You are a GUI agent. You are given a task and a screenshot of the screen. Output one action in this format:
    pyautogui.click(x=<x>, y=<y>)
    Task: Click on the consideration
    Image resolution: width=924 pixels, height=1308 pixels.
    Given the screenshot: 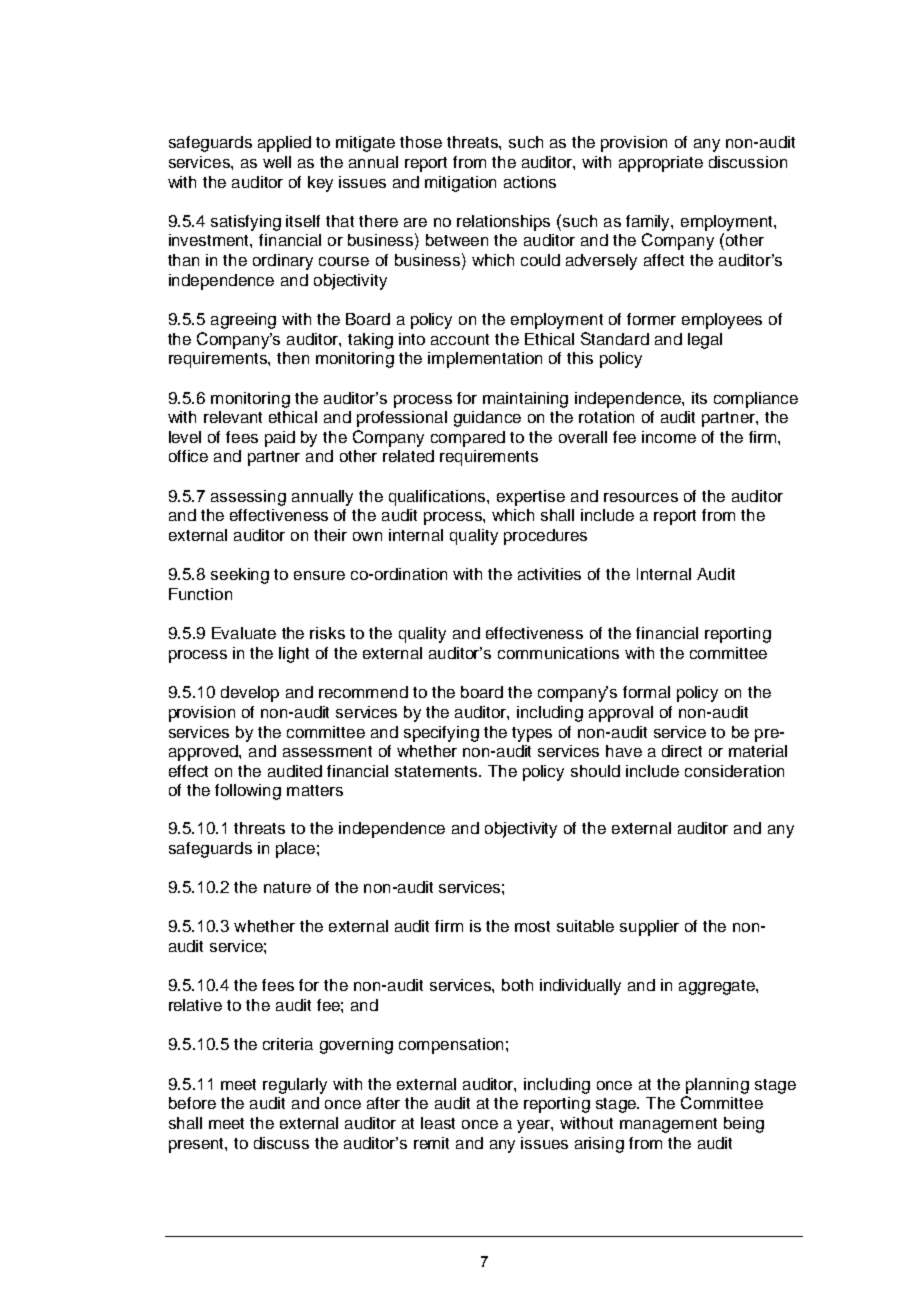 What is the action you would take?
    pyautogui.click(x=734, y=771)
